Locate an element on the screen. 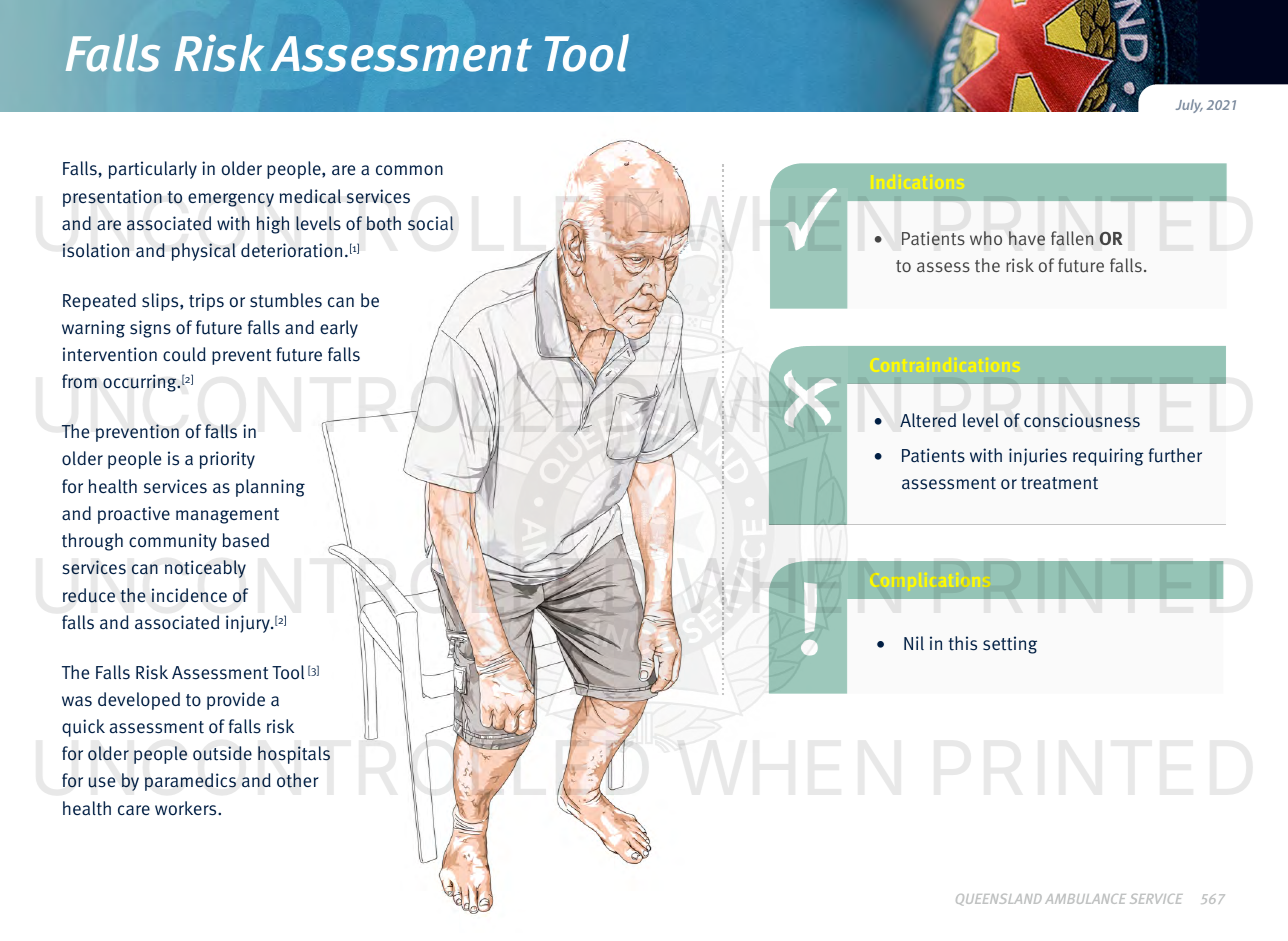  particularly is located at coordinates (153, 170).
